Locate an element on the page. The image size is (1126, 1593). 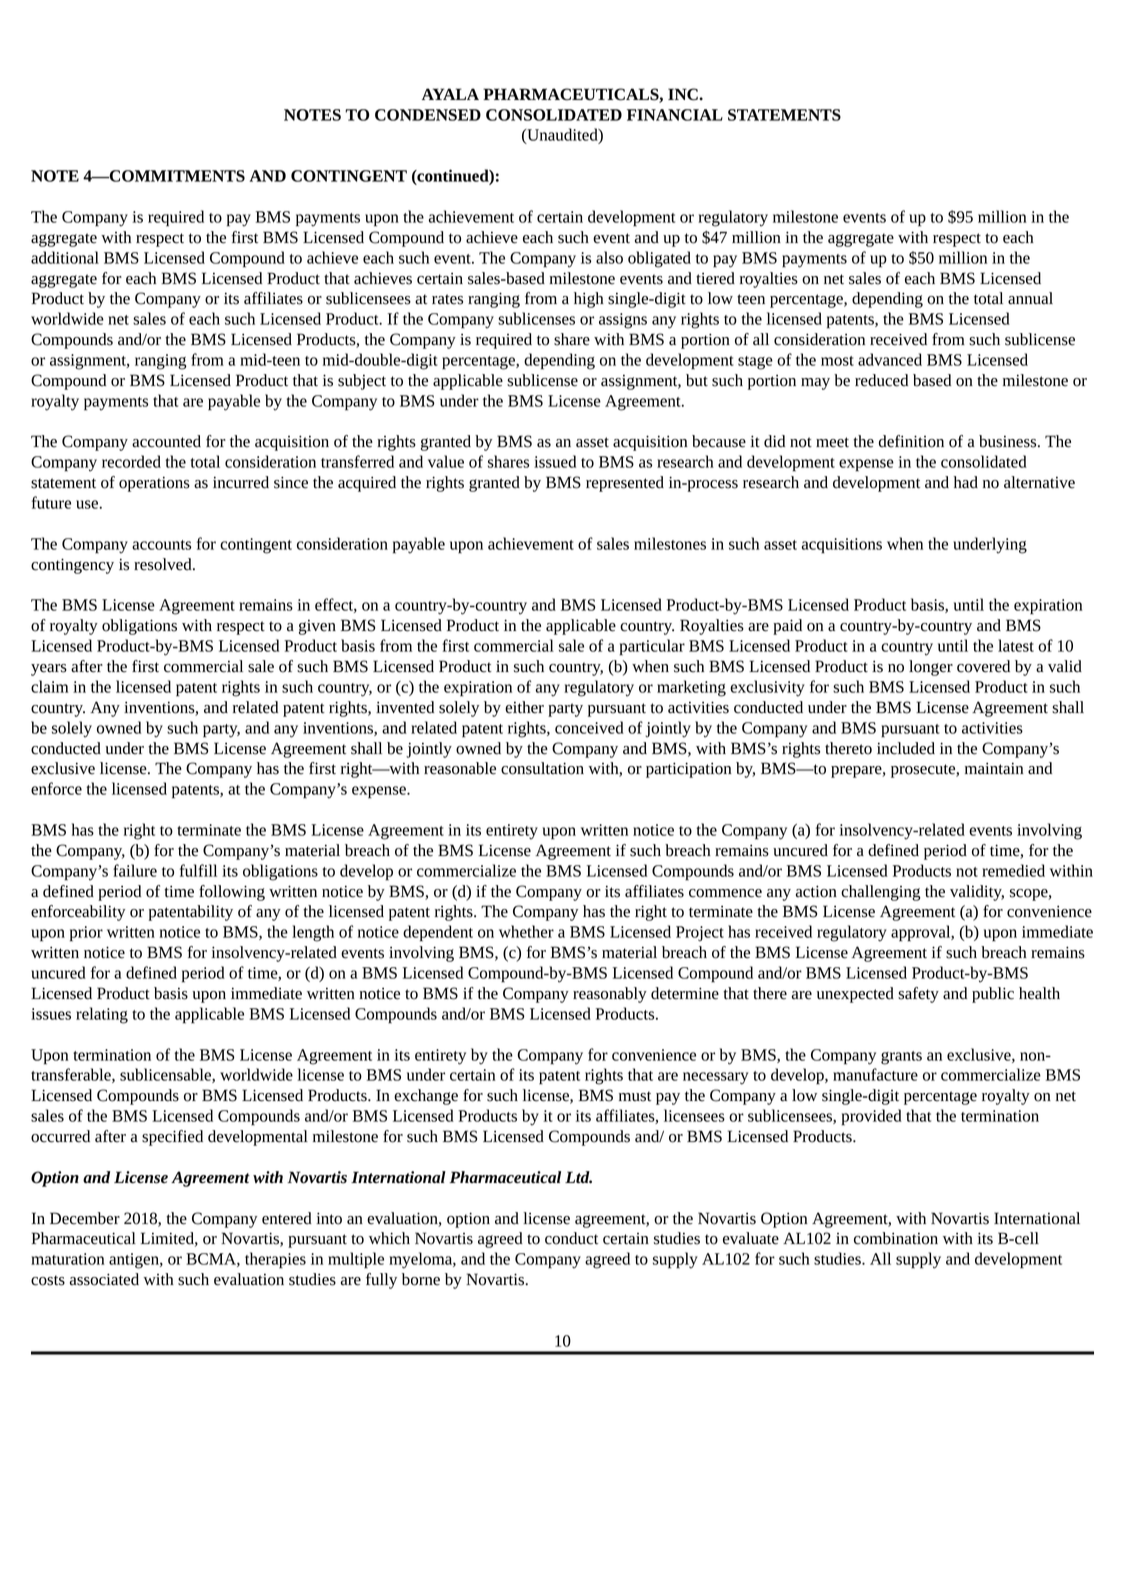
additional is located at coordinates (65, 257).
